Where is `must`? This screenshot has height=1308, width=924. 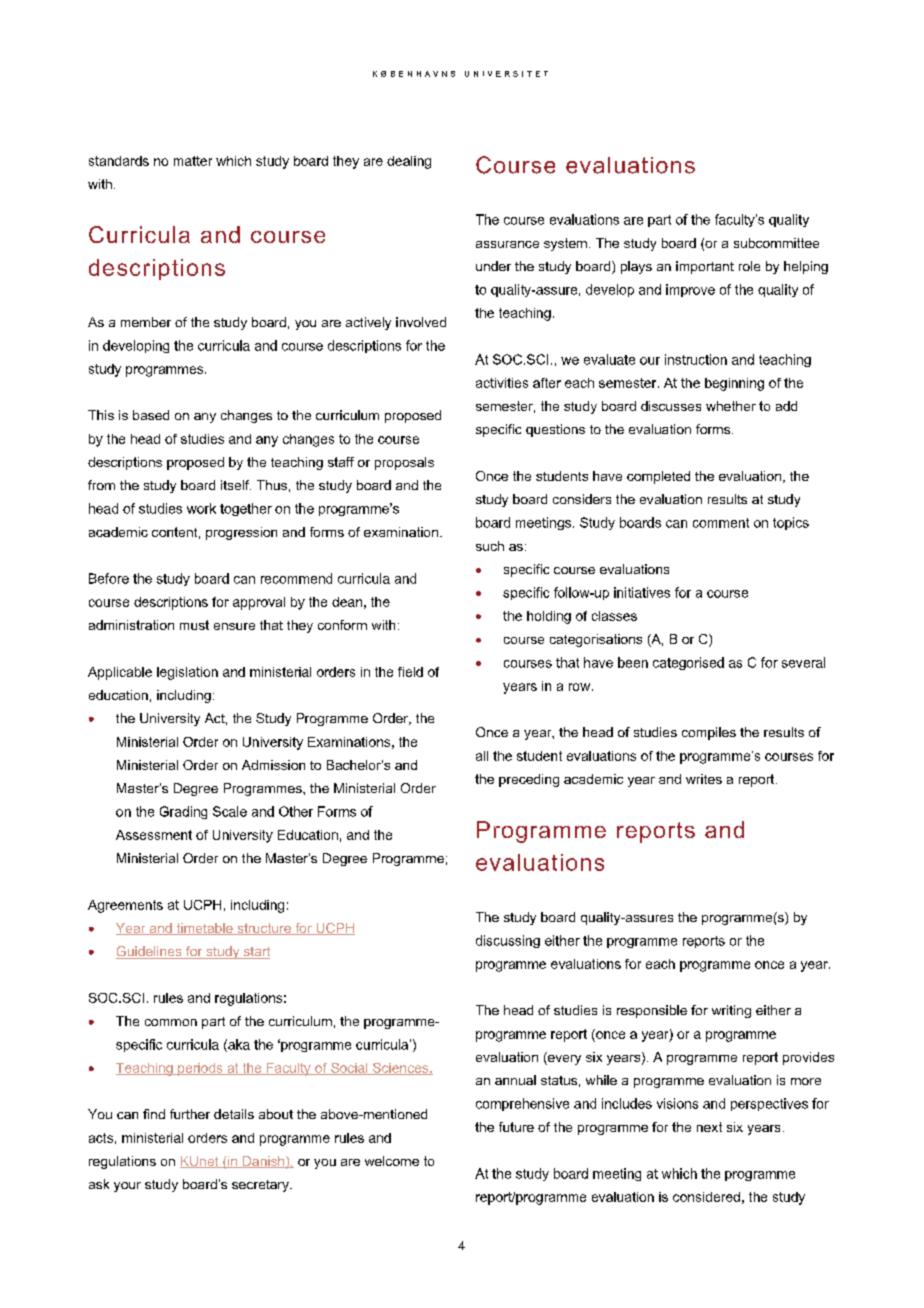
must is located at coordinates (194, 625).
